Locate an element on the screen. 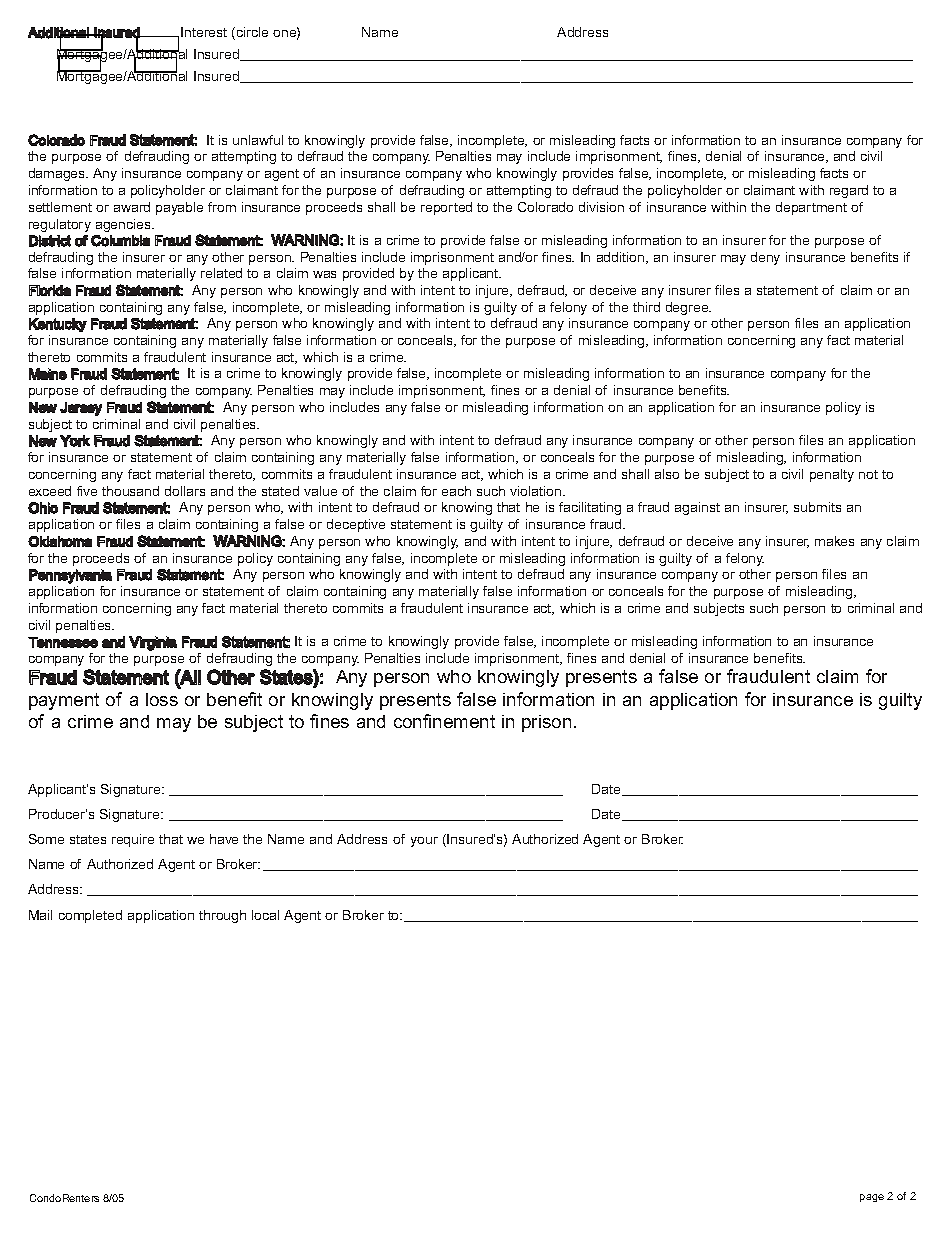 This screenshot has width=952, height=1233. confinement is located at coordinates (444, 721).
